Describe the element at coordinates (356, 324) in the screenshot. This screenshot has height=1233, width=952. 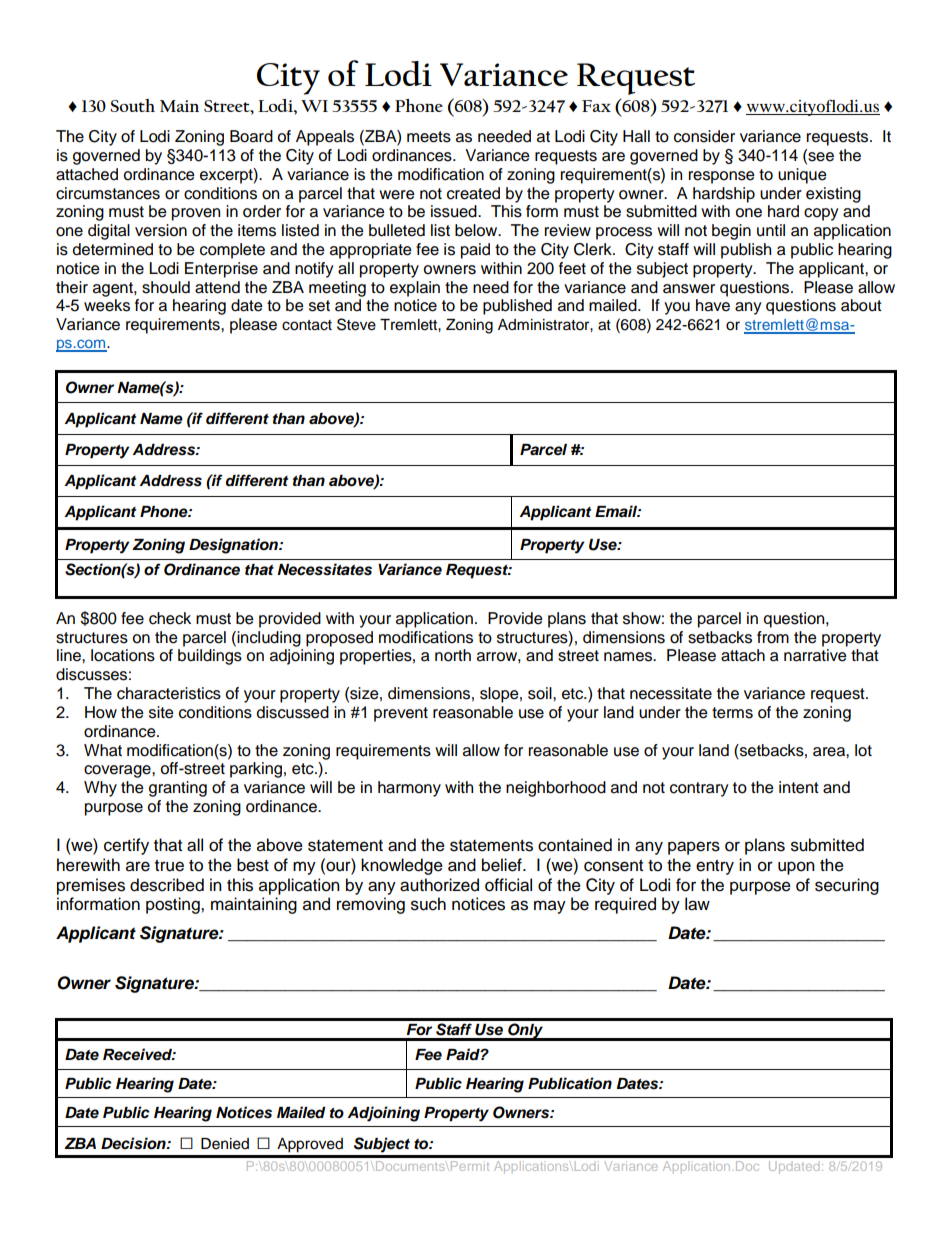
I see `Steve` at that location.
